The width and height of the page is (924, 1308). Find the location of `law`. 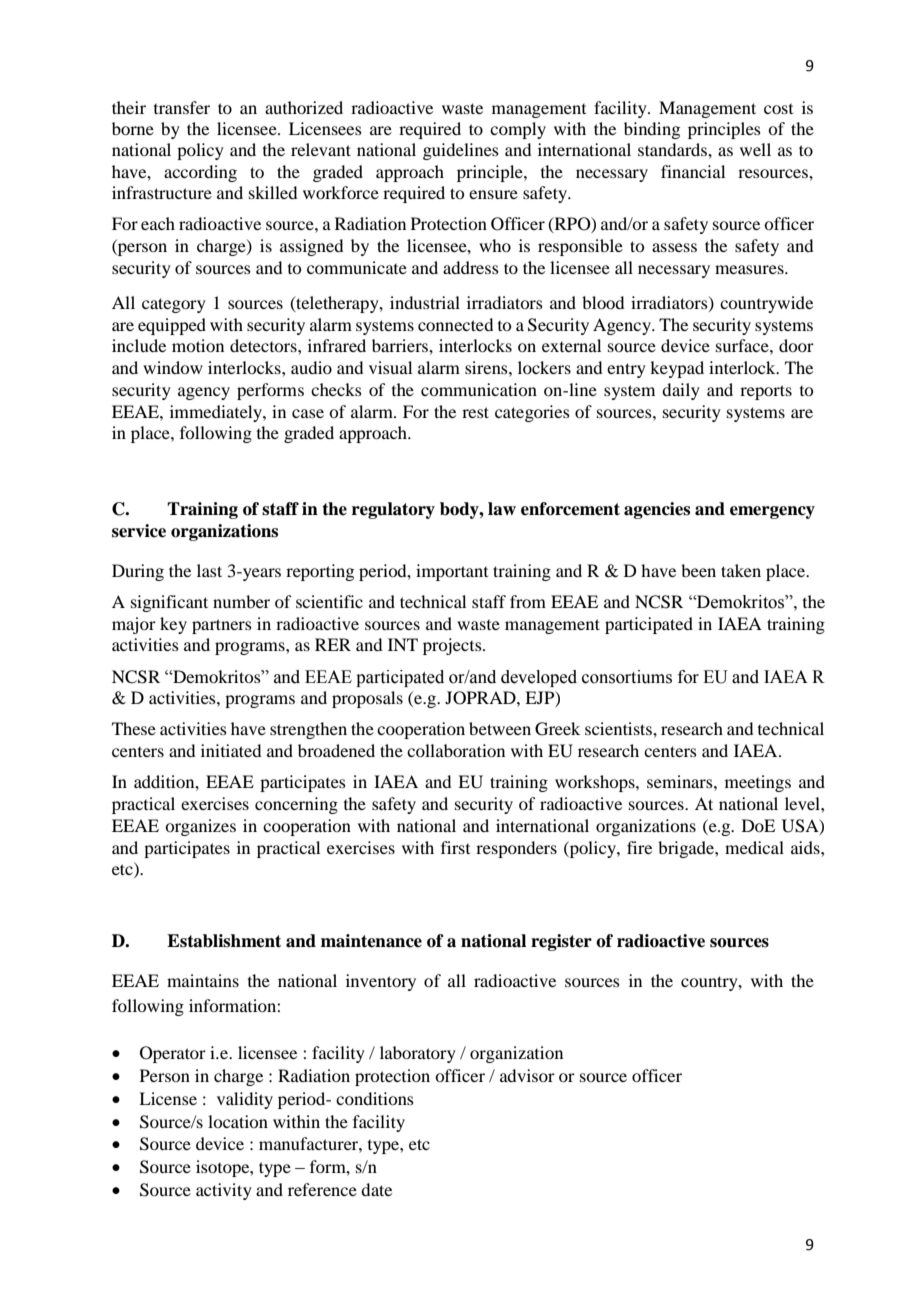

law is located at coordinates (502, 509).
